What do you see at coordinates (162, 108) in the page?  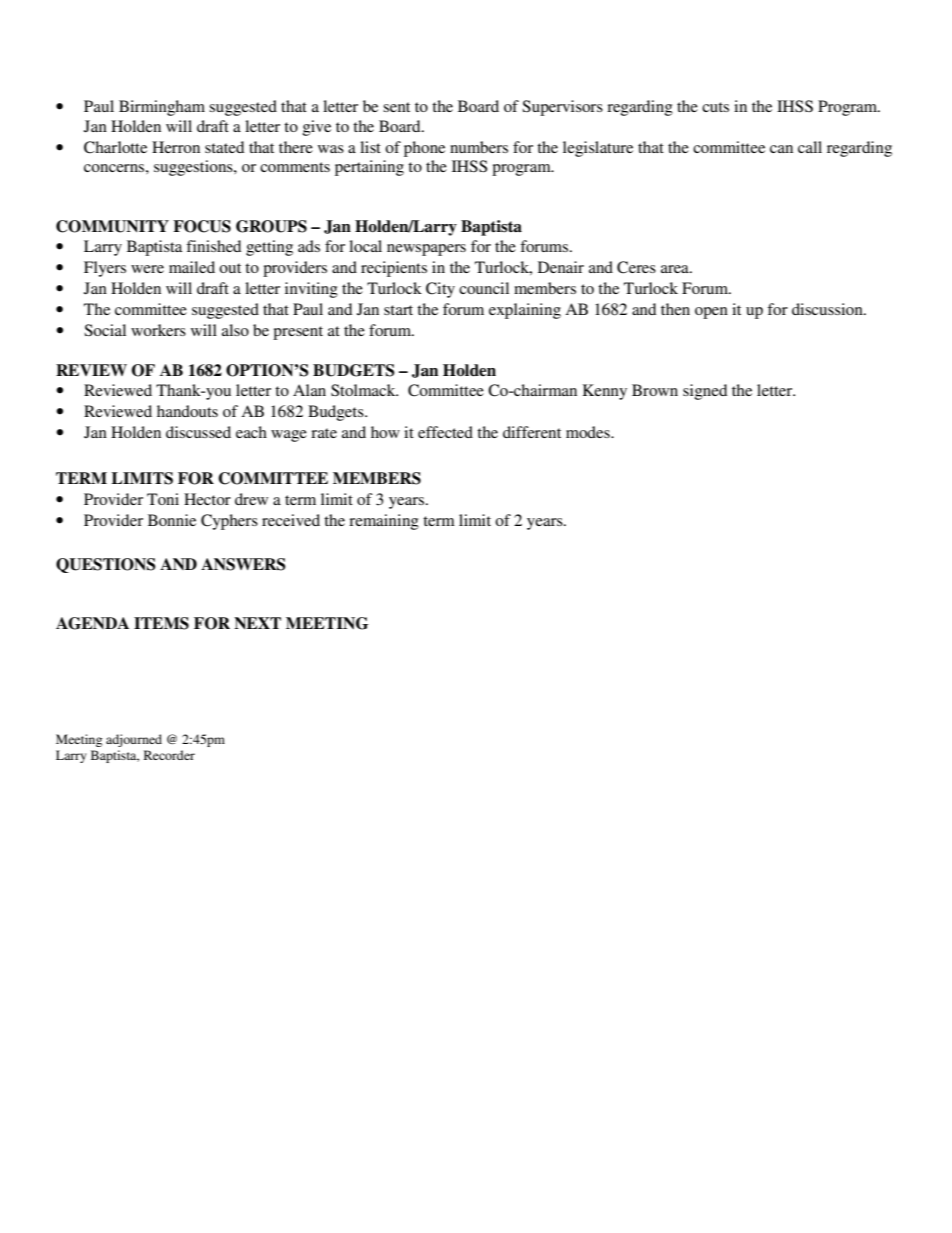 I see `Birmingham` at bounding box center [162, 108].
